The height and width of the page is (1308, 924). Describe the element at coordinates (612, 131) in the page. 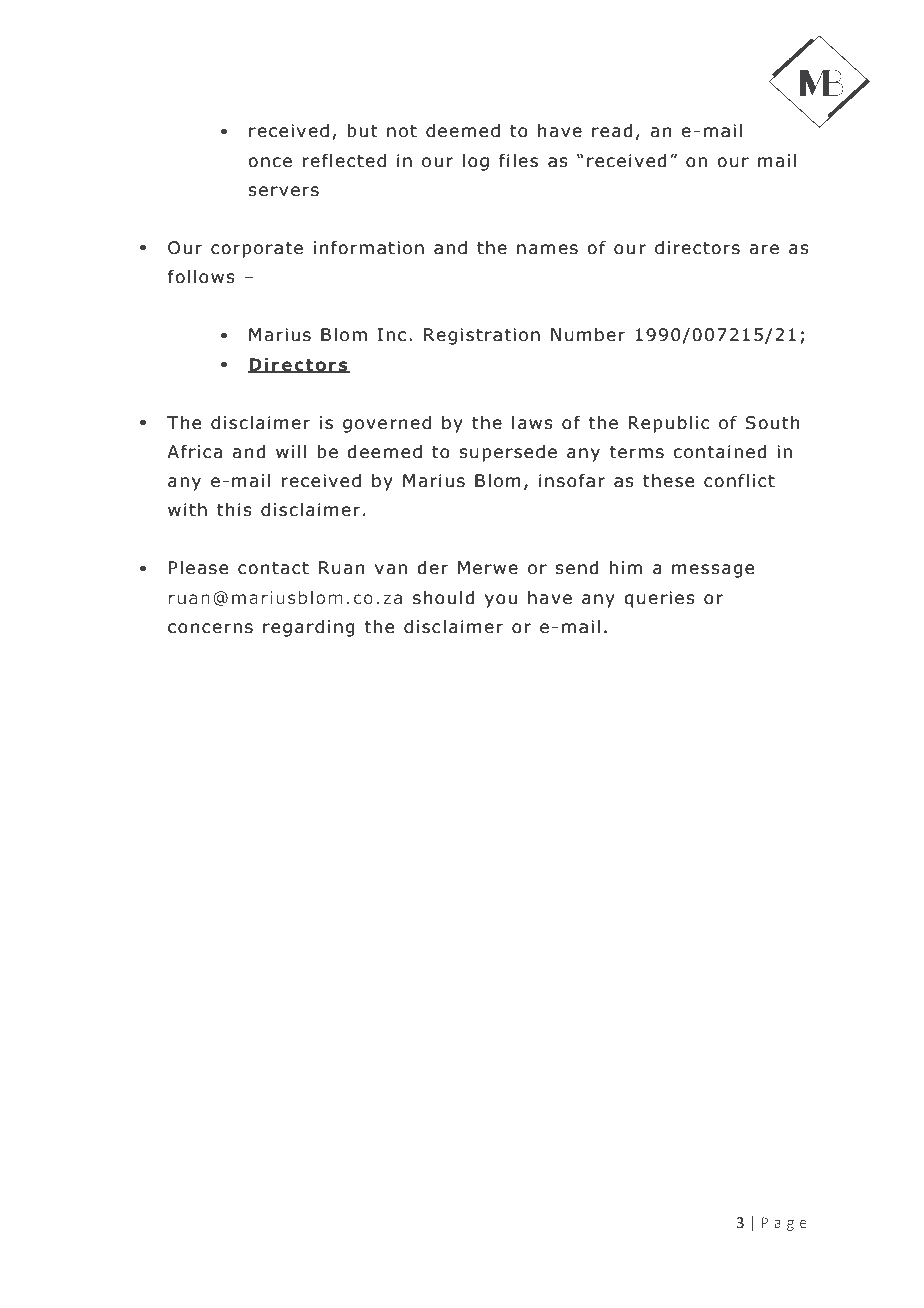

I see `read` at that location.
